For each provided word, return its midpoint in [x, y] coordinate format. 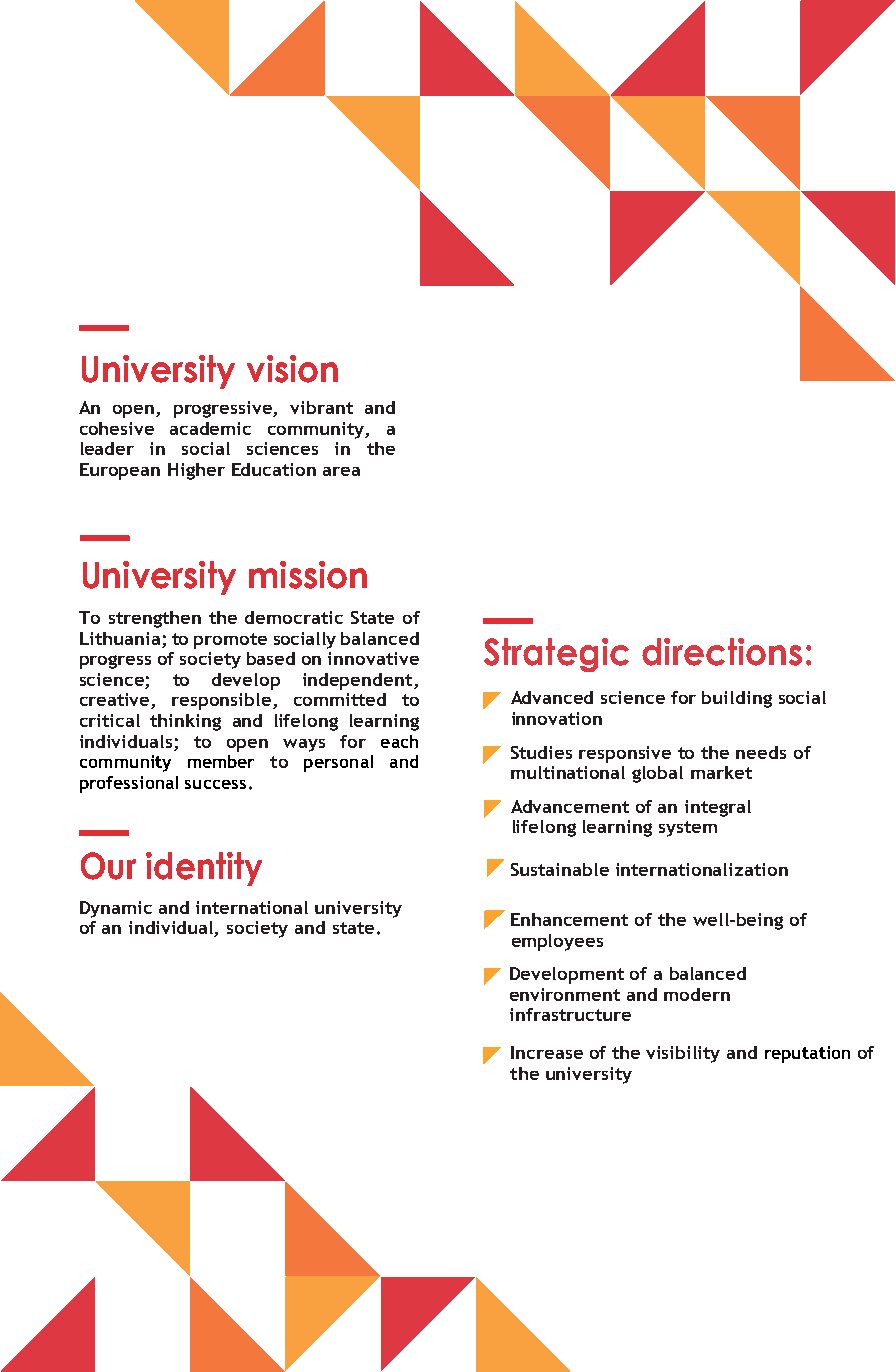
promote [230, 641]
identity [204, 869]
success [215, 784]
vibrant [321, 407]
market [721, 772]
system [688, 829]
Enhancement [569, 919]
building [737, 699]
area [341, 471]
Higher [196, 471]
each [399, 741]
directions [722, 652]
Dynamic [116, 909]
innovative [373, 658]
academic [210, 428]
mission [308, 575]
